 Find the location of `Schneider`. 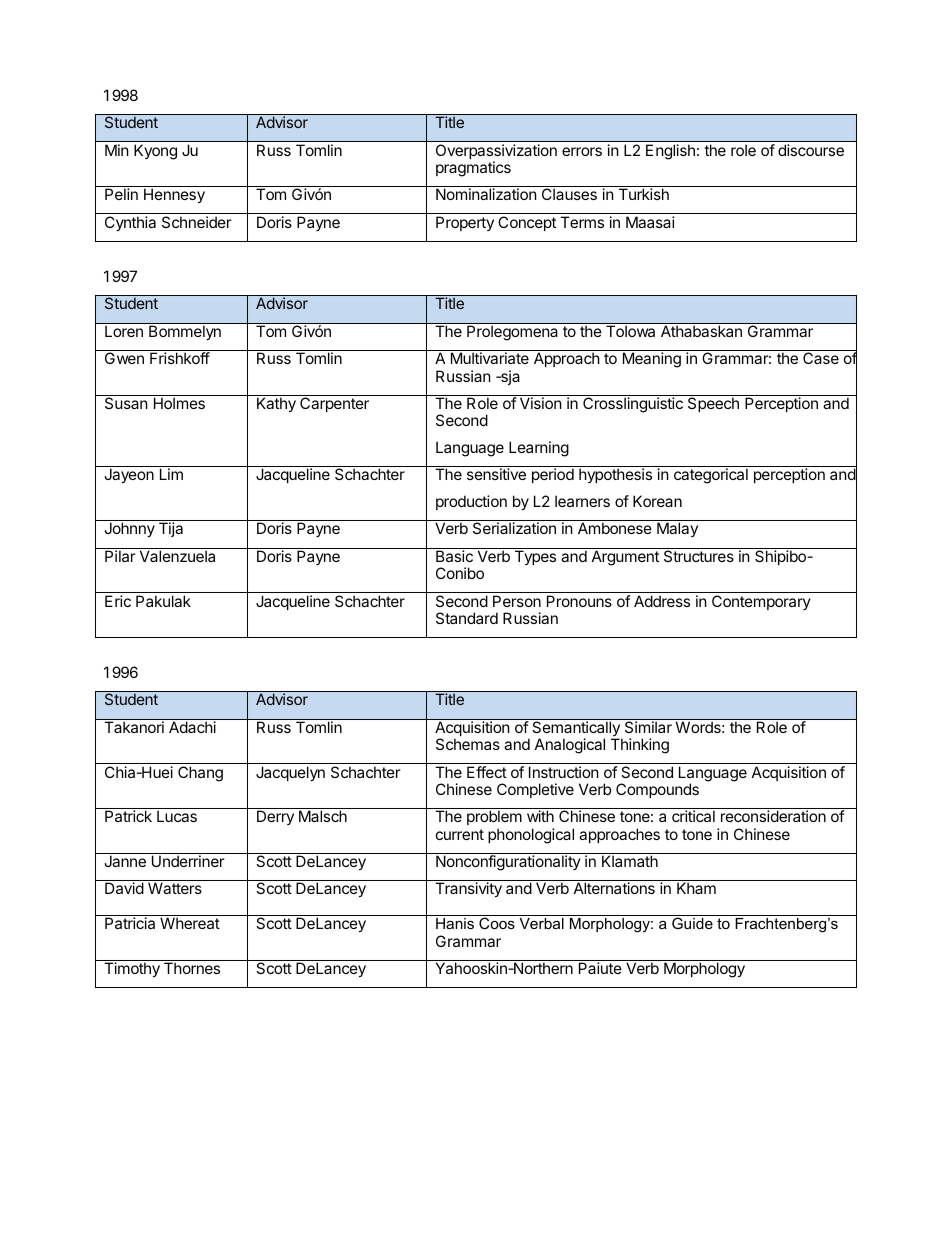

Schneider is located at coordinates (197, 222).
